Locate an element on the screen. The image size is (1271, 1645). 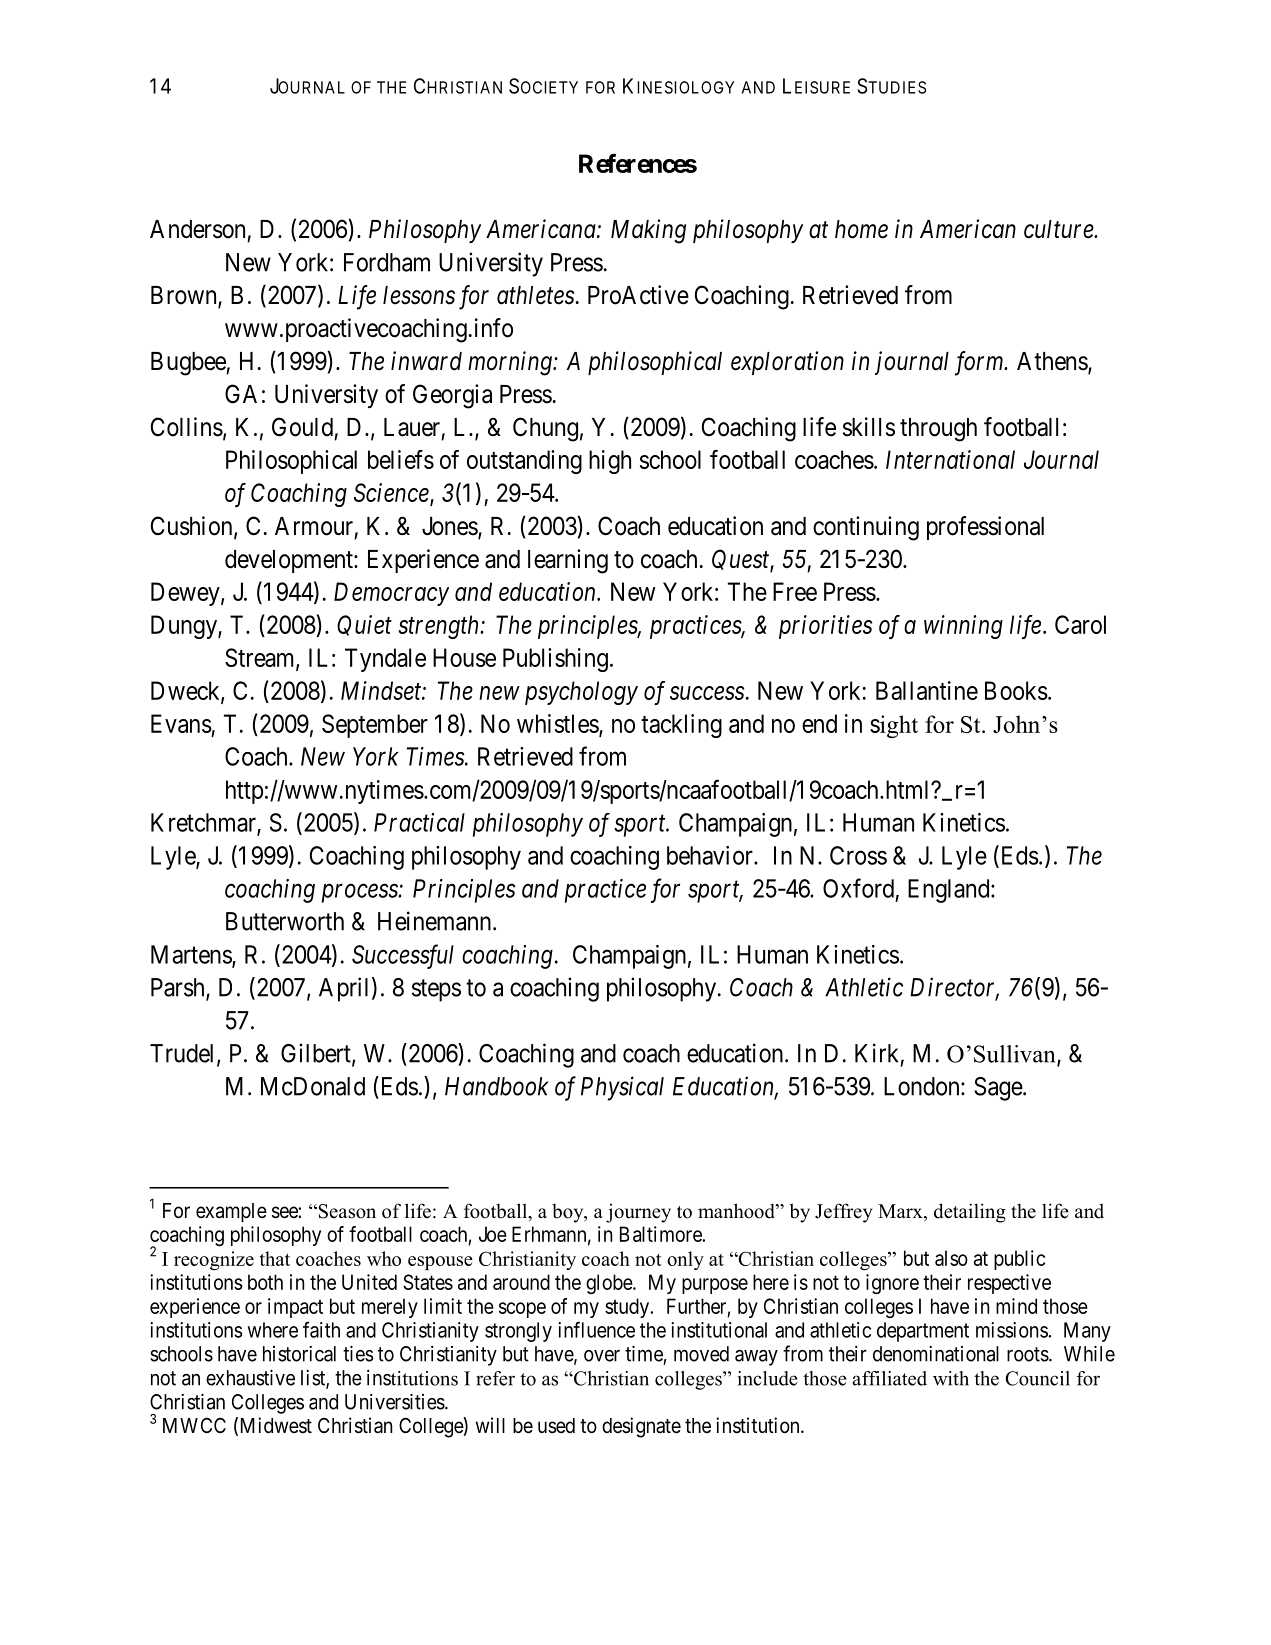
Making is located at coordinates (648, 231).
